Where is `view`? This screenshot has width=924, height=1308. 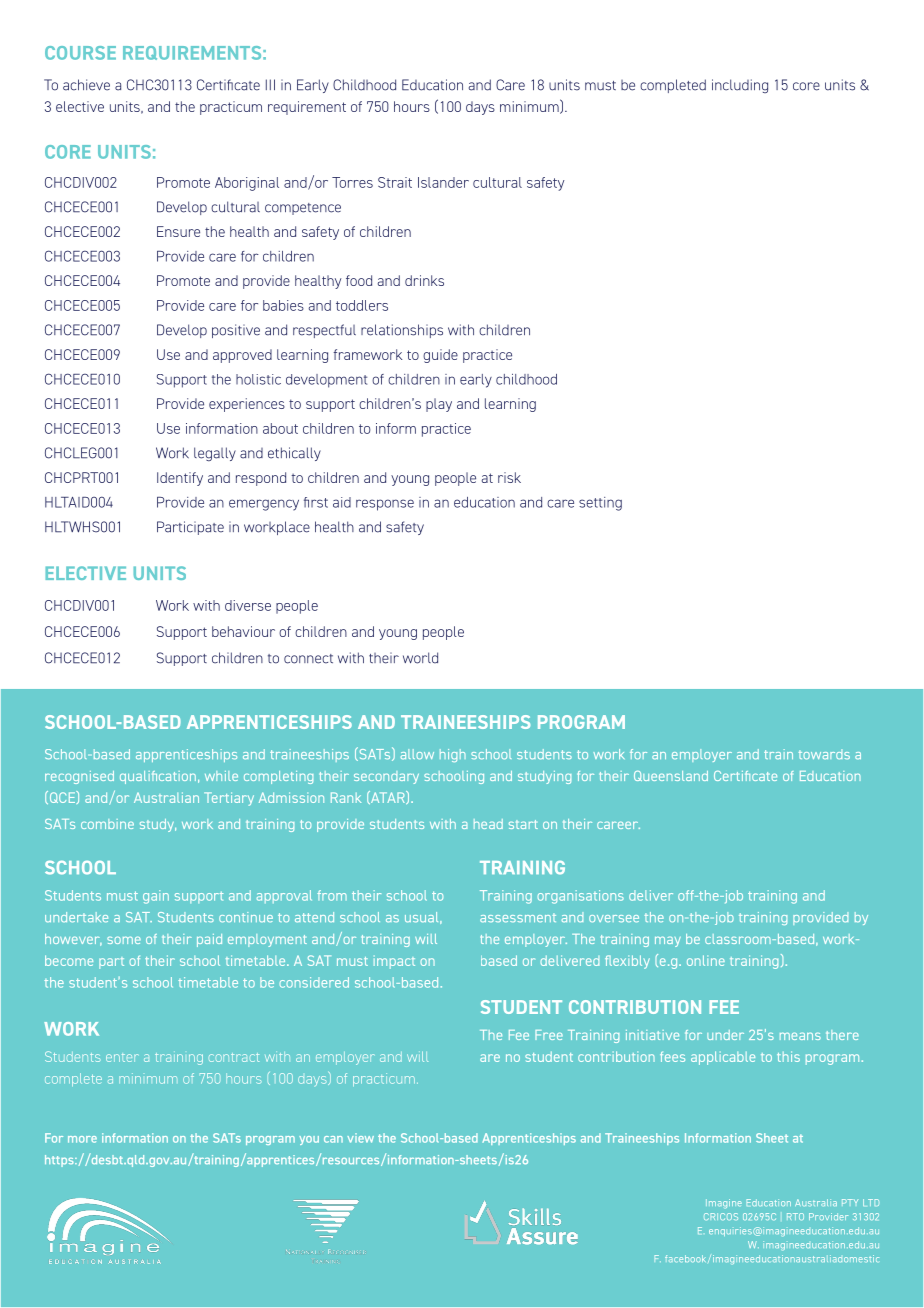
view is located at coordinates (360, 1138).
